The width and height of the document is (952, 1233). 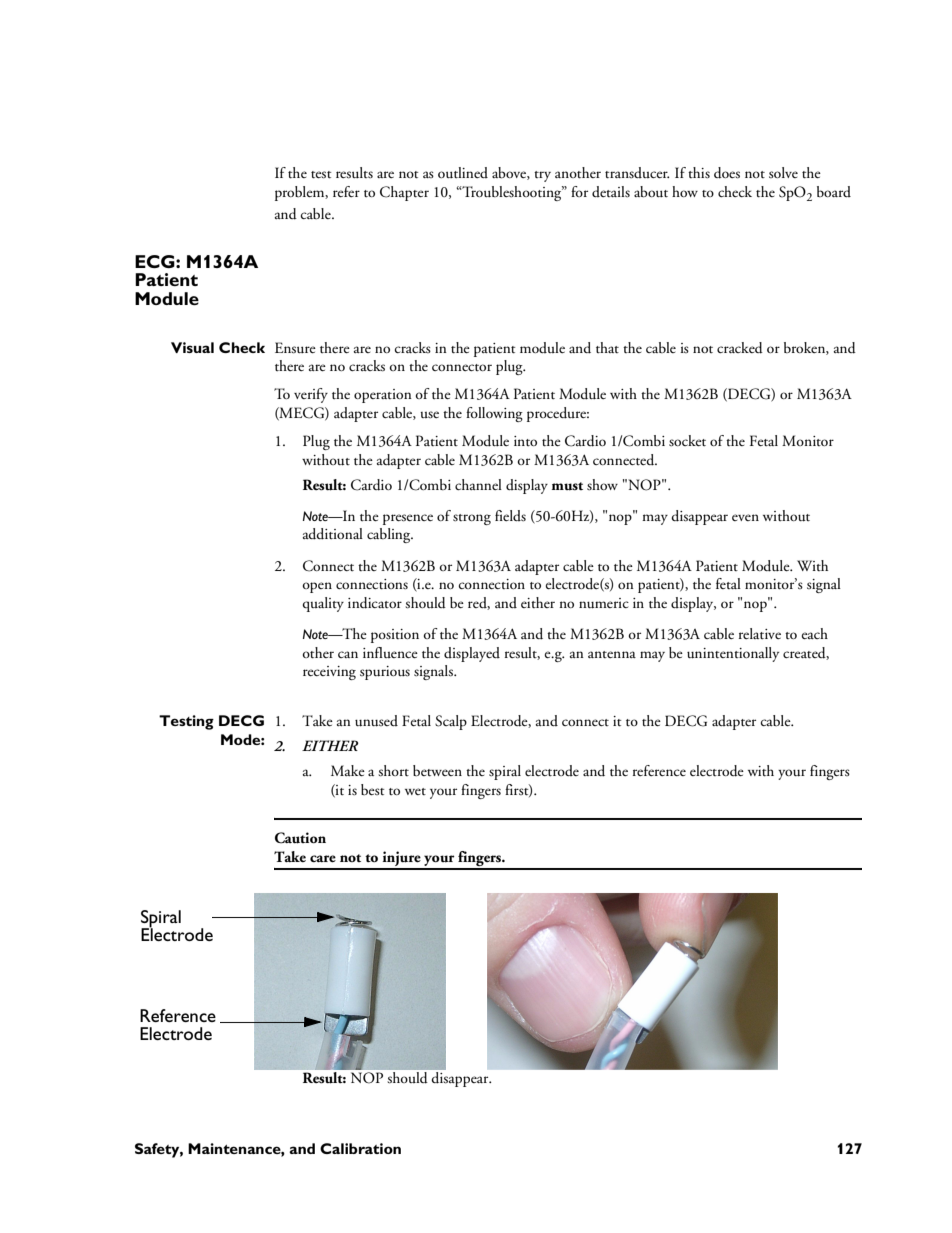 What do you see at coordinates (783, 172) in the document?
I see `solve` at bounding box center [783, 172].
